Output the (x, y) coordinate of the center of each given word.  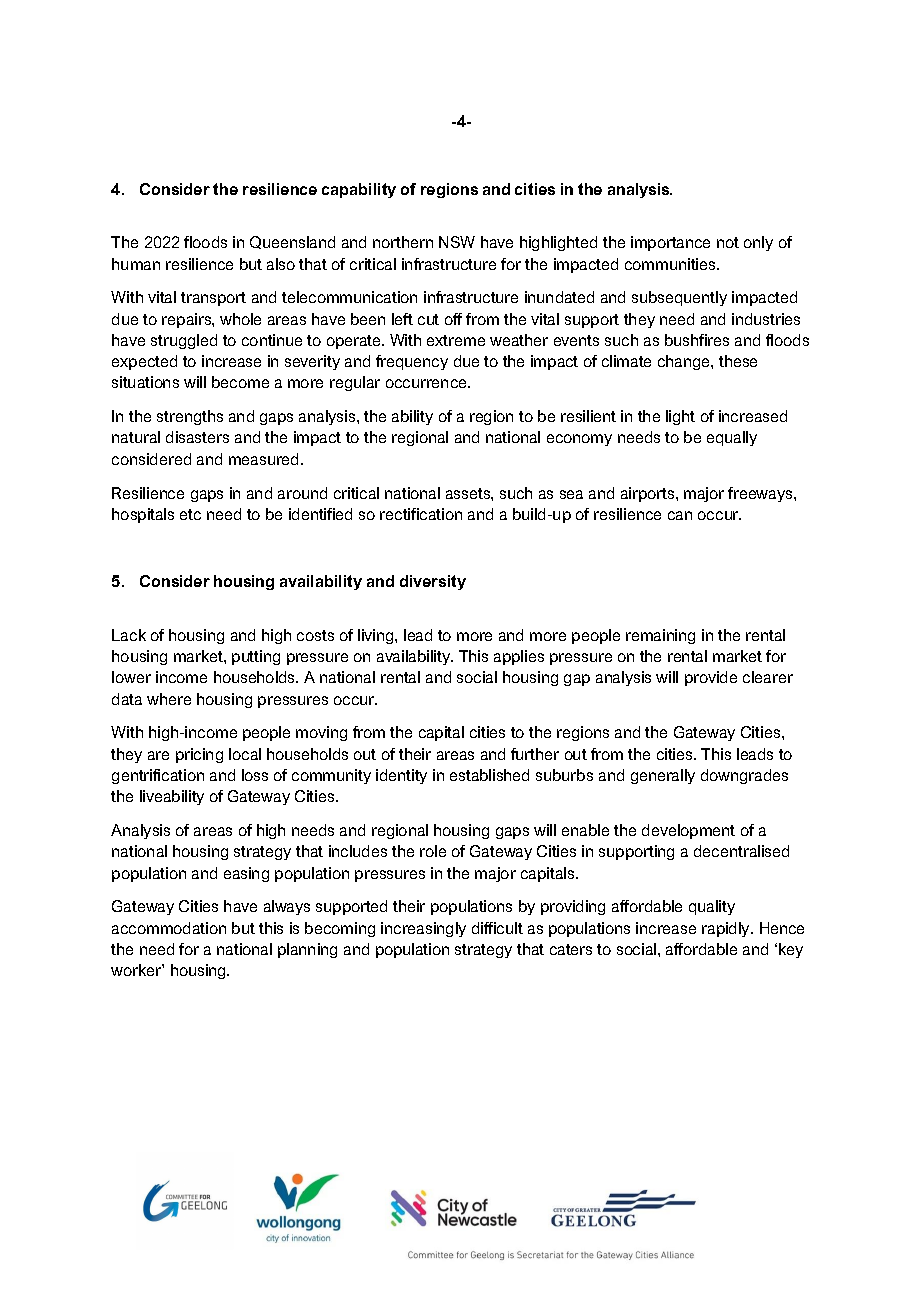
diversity (433, 582)
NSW (457, 242)
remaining (660, 636)
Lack (129, 635)
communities (671, 264)
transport (213, 299)
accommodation (169, 928)
